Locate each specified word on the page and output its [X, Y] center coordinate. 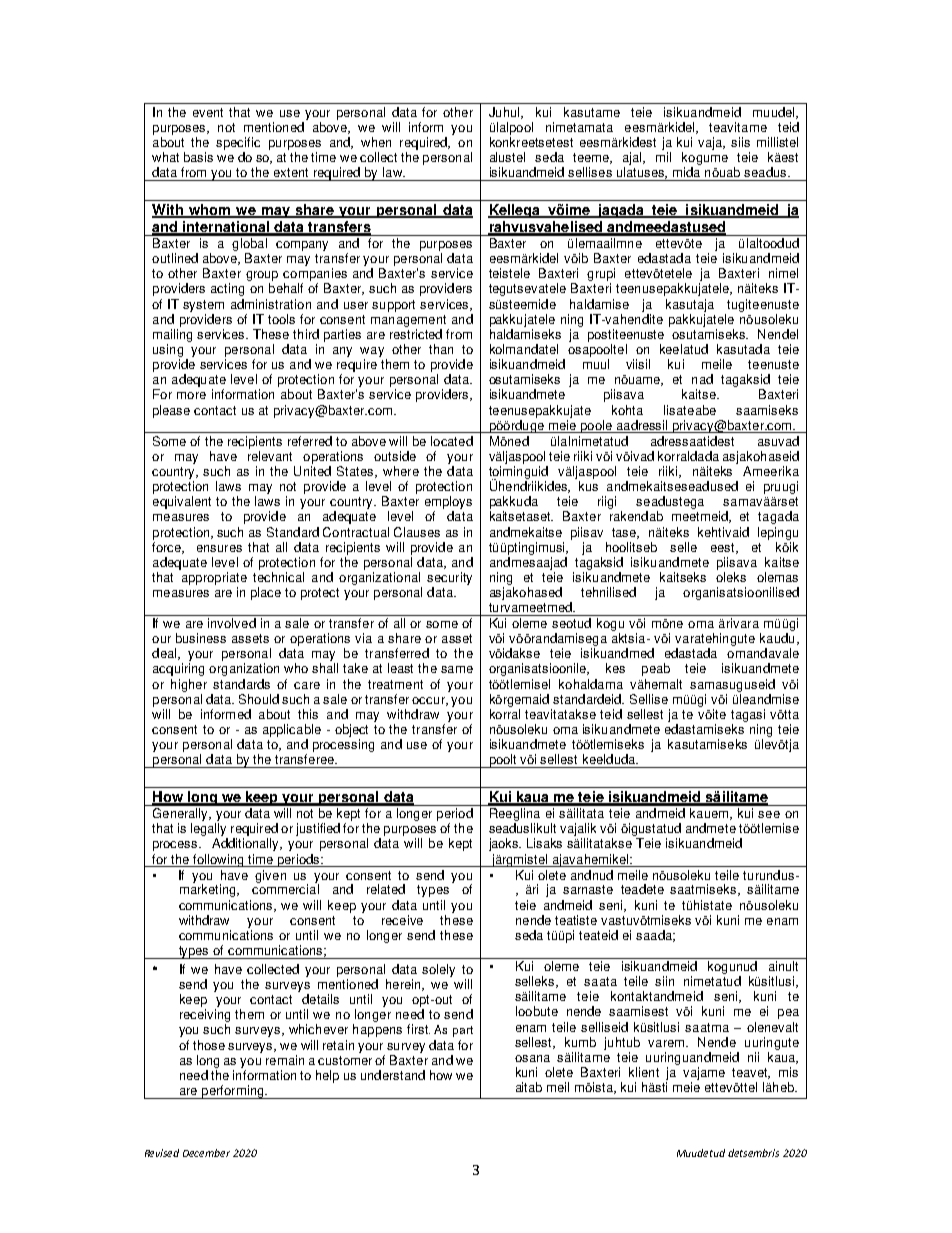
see [769, 814]
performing [233, 1092]
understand [393, 1075]
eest [724, 548]
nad [702, 379]
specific [238, 143]
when [376, 142]
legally [209, 831]
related [386, 889]
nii [753, 1057]
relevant [270, 456]
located [452, 441]
